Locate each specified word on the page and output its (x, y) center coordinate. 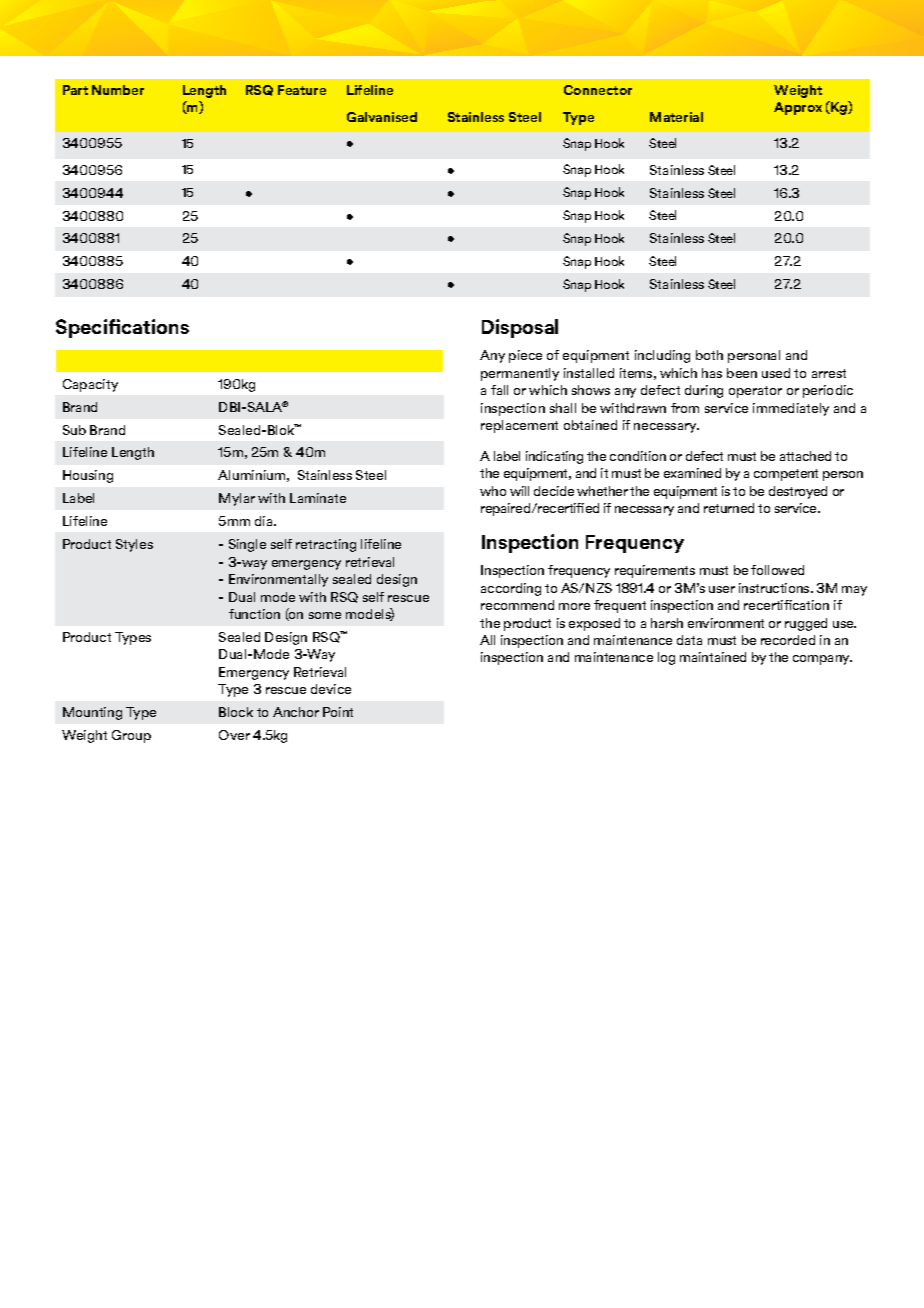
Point (338, 712)
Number (118, 90)
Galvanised (382, 117)
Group (131, 736)
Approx (798, 108)
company (822, 660)
